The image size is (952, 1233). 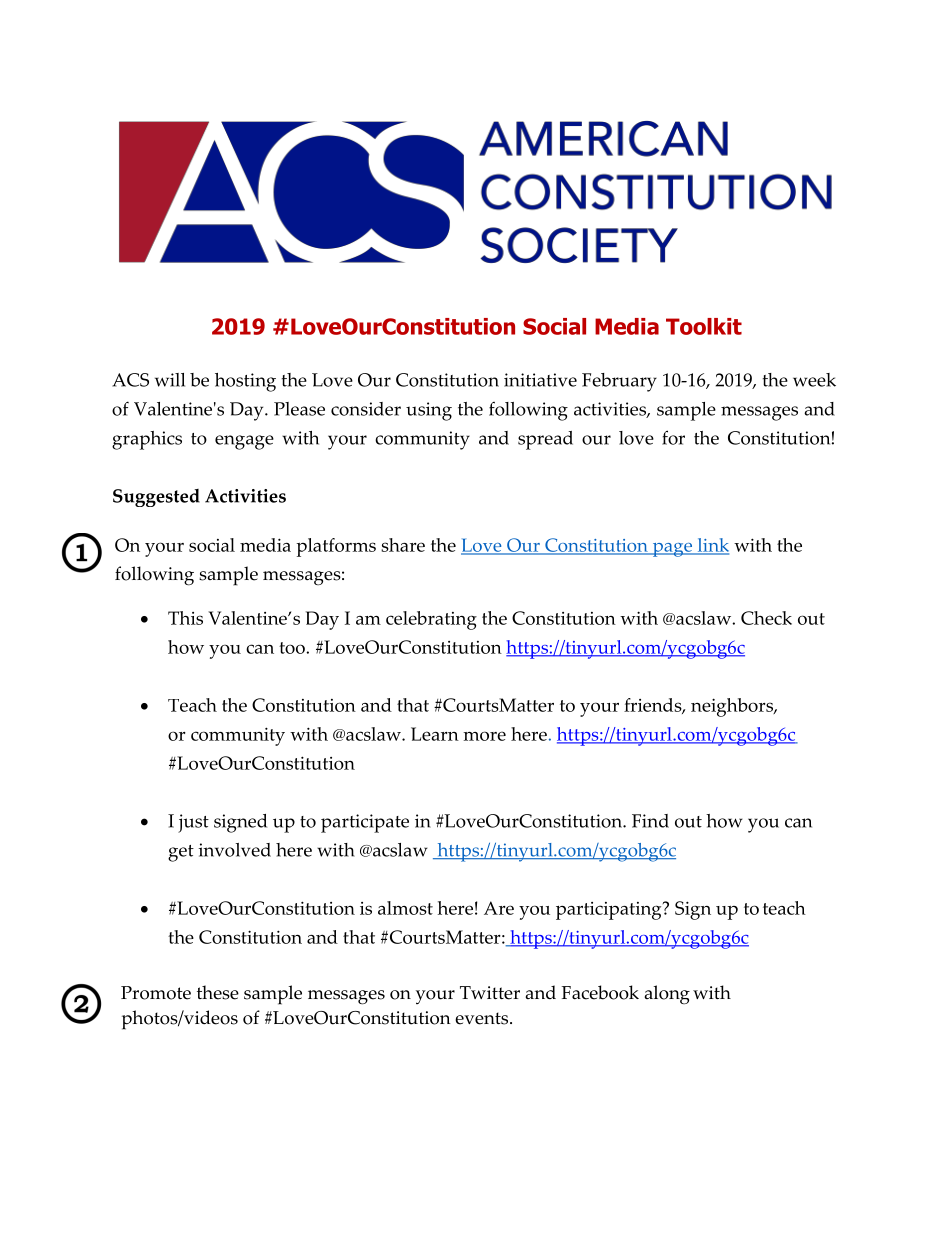 What do you see at coordinates (712, 546) in the document?
I see `link` at bounding box center [712, 546].
